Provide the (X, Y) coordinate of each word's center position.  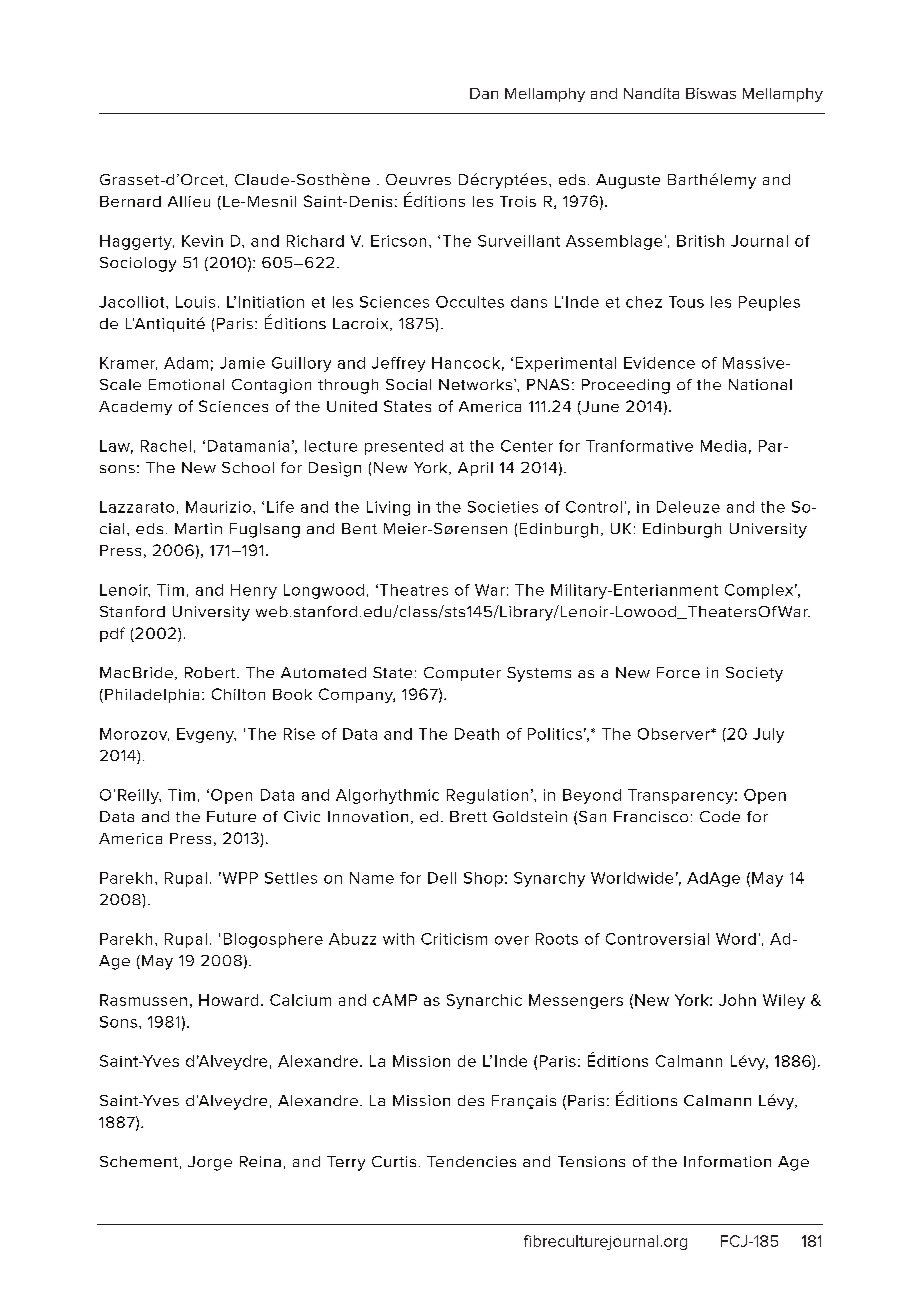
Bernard (130, 201)
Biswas (711, 93)
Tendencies (471, 1161)
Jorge (210, 1163)
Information (727, 1161)
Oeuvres (418, 179)
